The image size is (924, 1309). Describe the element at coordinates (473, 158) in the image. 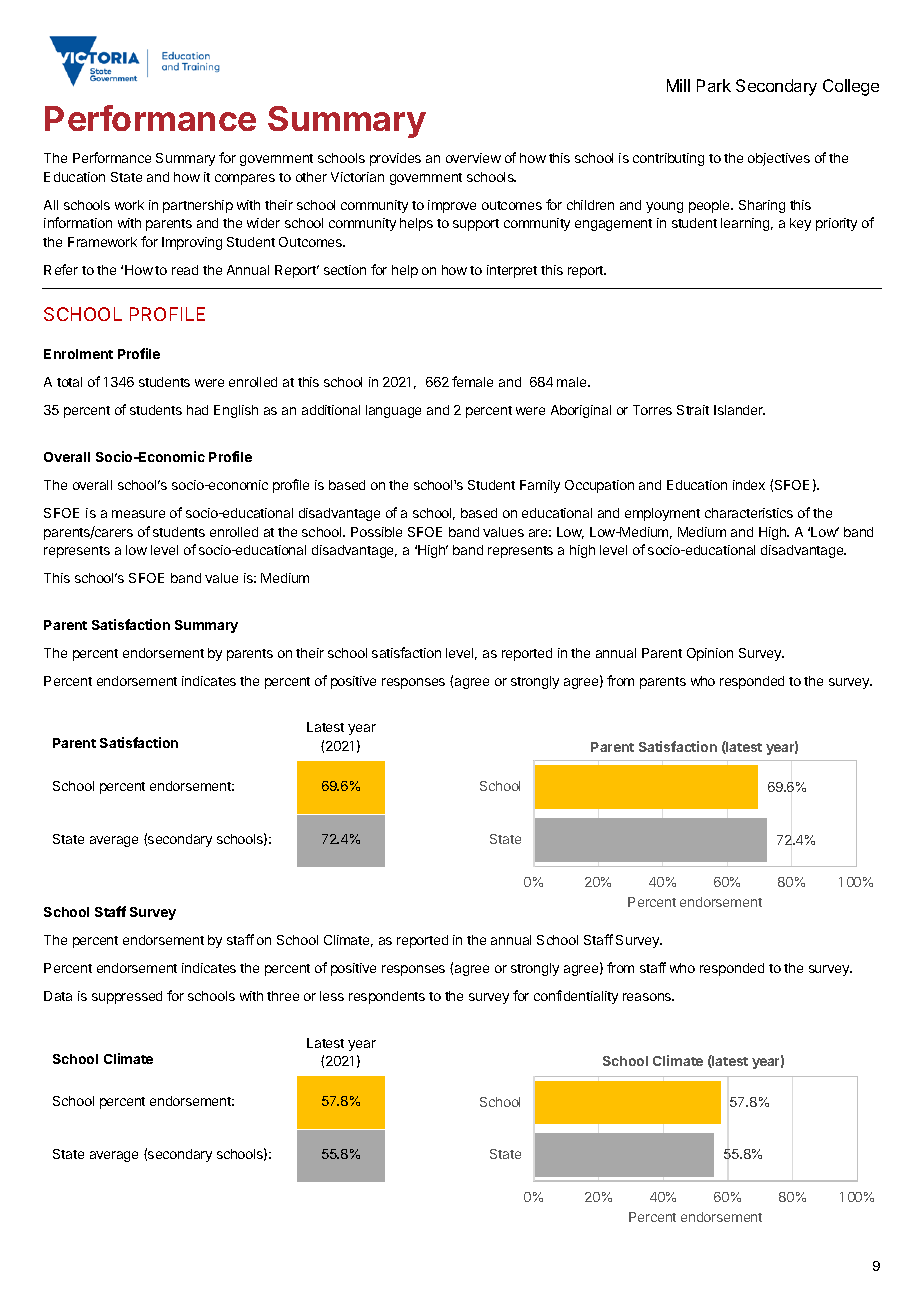

I see `overview` at that location.
